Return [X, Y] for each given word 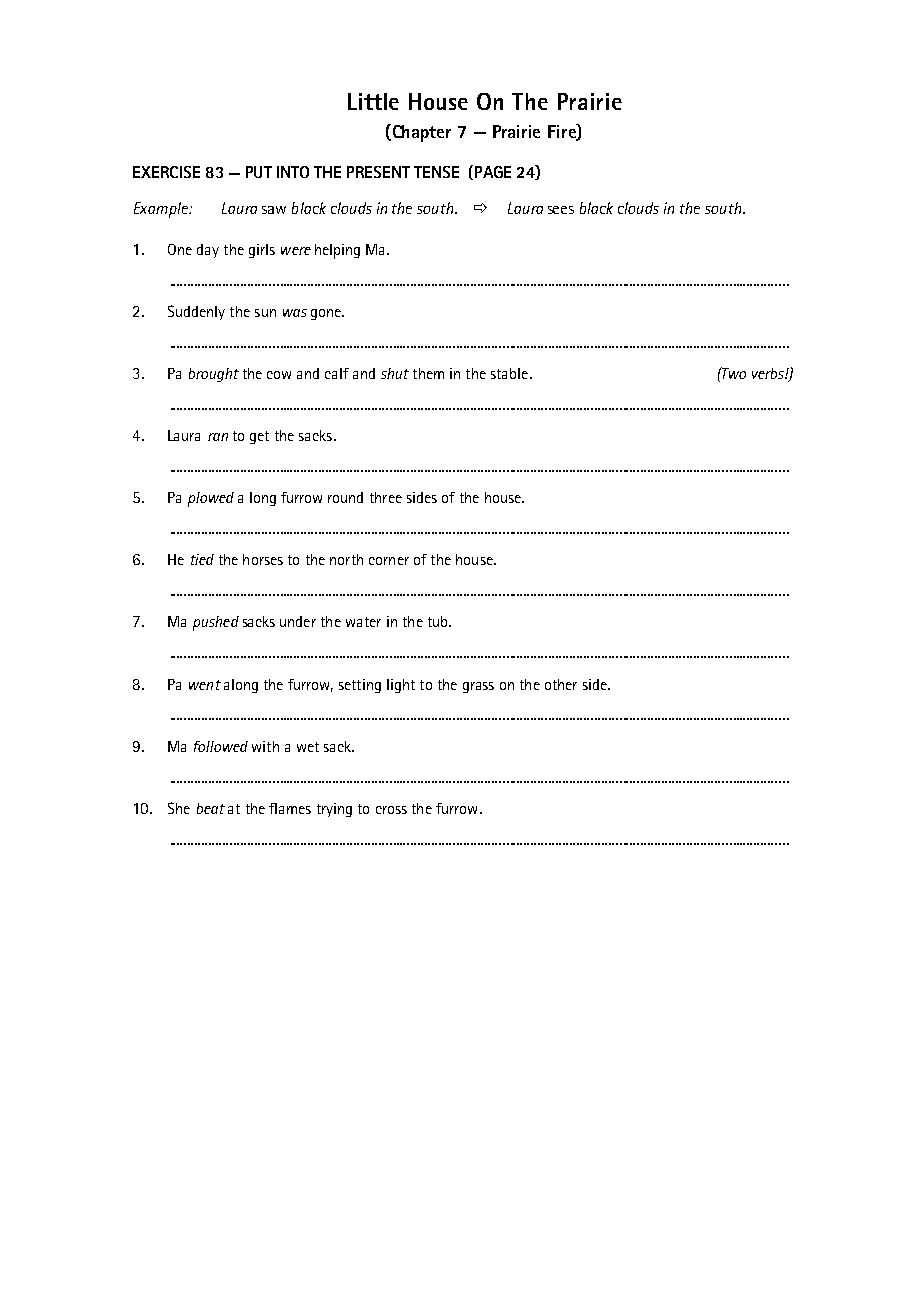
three [386, 497]
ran [218, 437]
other [561, 684]
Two [733, 373]
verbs [769, 373]
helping [337, 251]
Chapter [420, 133]
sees [561, 210]
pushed [216, 623]
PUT [259, 172]
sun [265, 313]
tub [439, 621]
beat [211, 808]
